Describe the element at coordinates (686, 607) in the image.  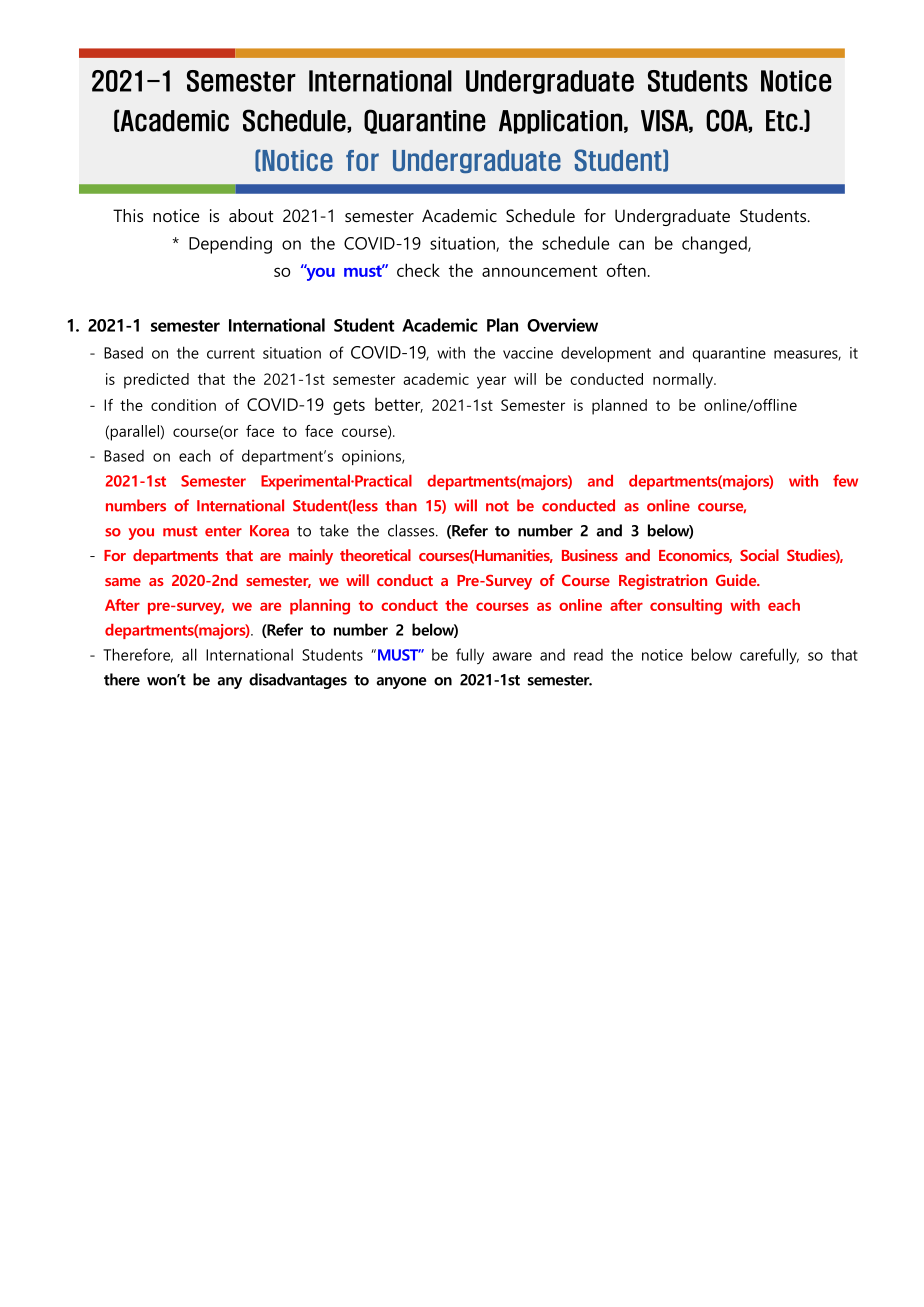
I see `consulting` at that location.
